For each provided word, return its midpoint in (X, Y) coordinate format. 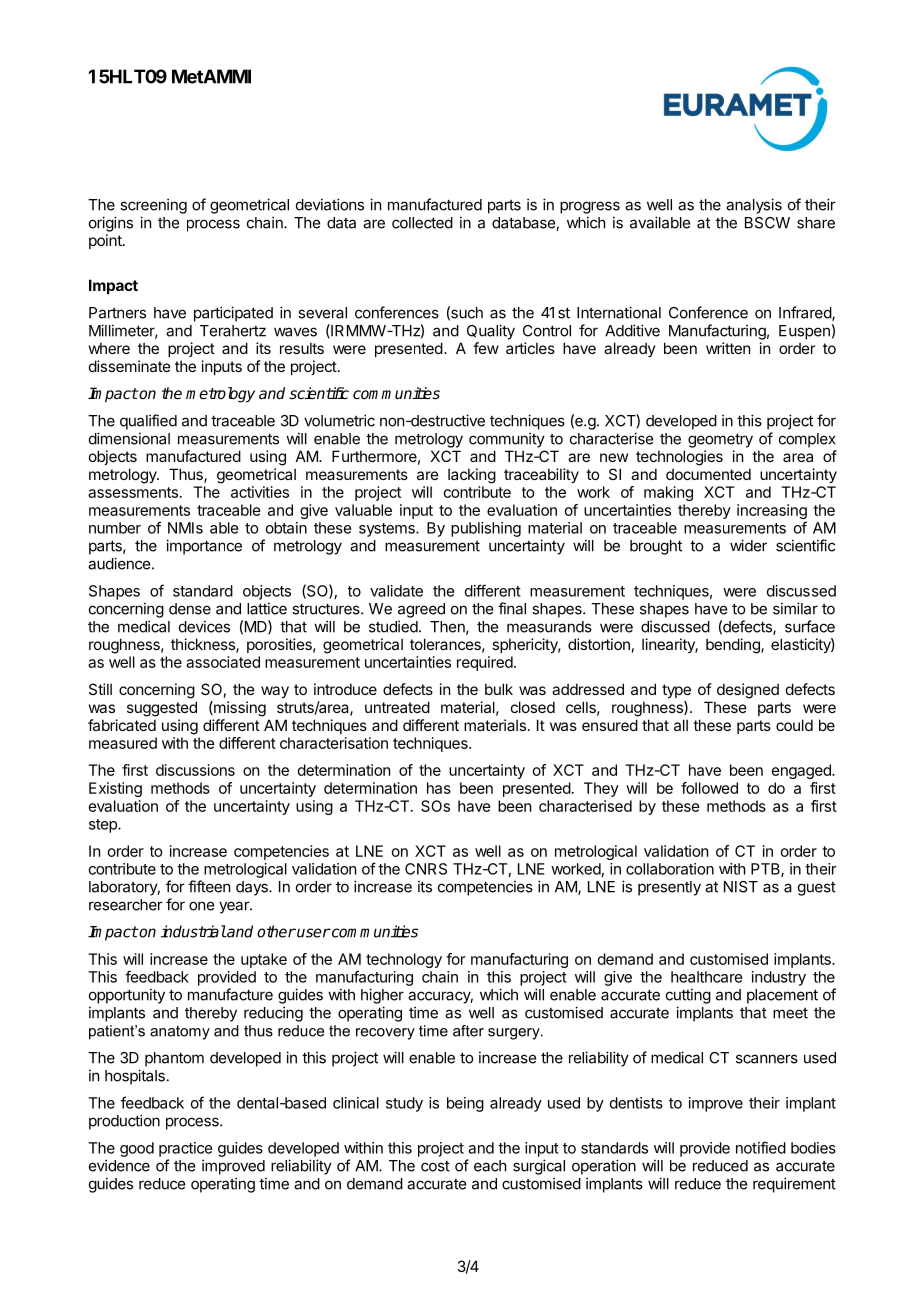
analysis (754, 206)
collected (422, 223)
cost (435, 1166)
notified (761, 1147)
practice (185, 1149)
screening (153, 206)
